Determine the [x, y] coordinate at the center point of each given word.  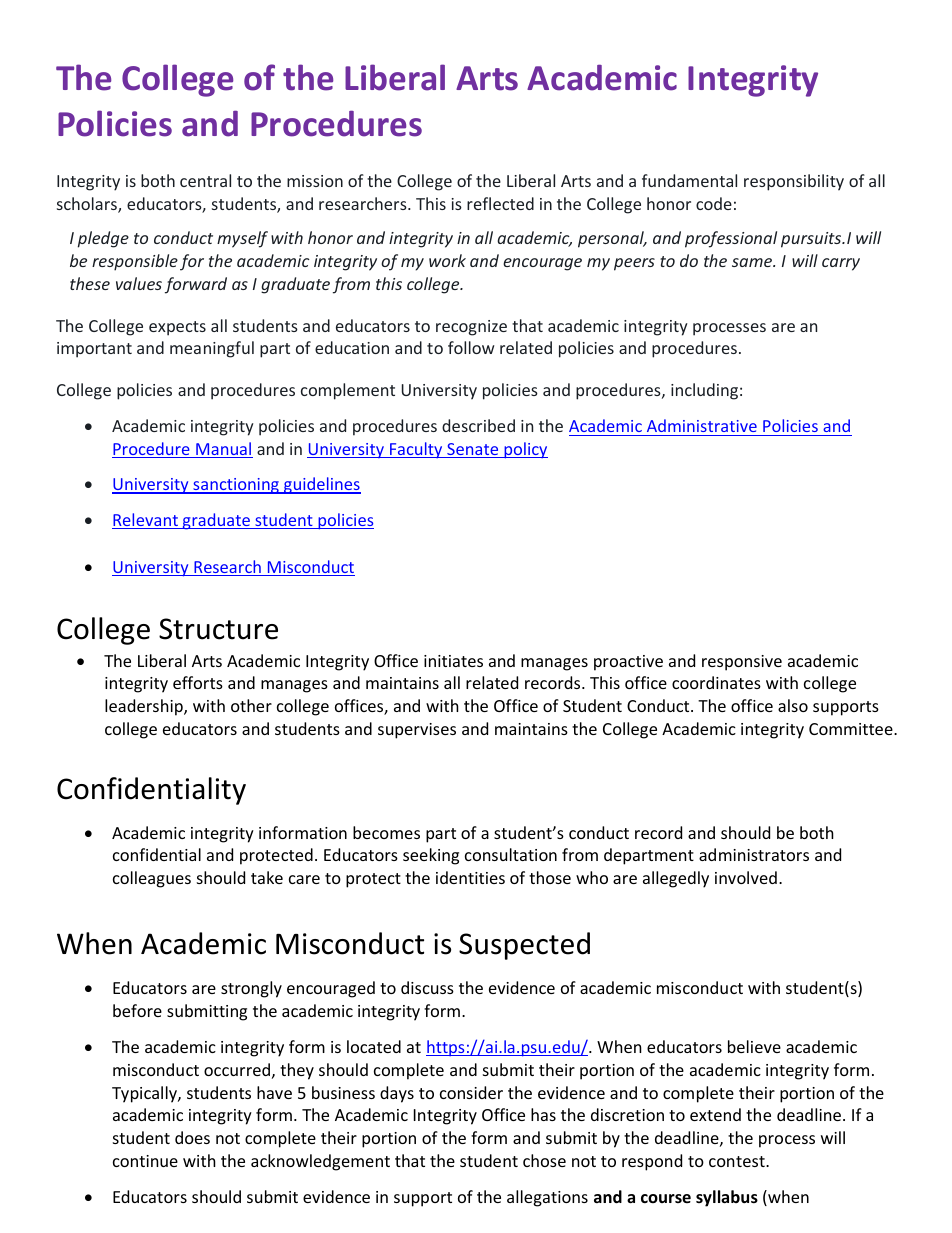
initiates [453, 661]
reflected [500, 203]
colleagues [152, 879]
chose [544, 1160]
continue [145, 1161]
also [793, 705]
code [714, 203]
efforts [198, 682]
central [205, 180]
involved [746, 877]
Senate [473, 450]
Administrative [702, 425]
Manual [223, 450]
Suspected [524, 946]
